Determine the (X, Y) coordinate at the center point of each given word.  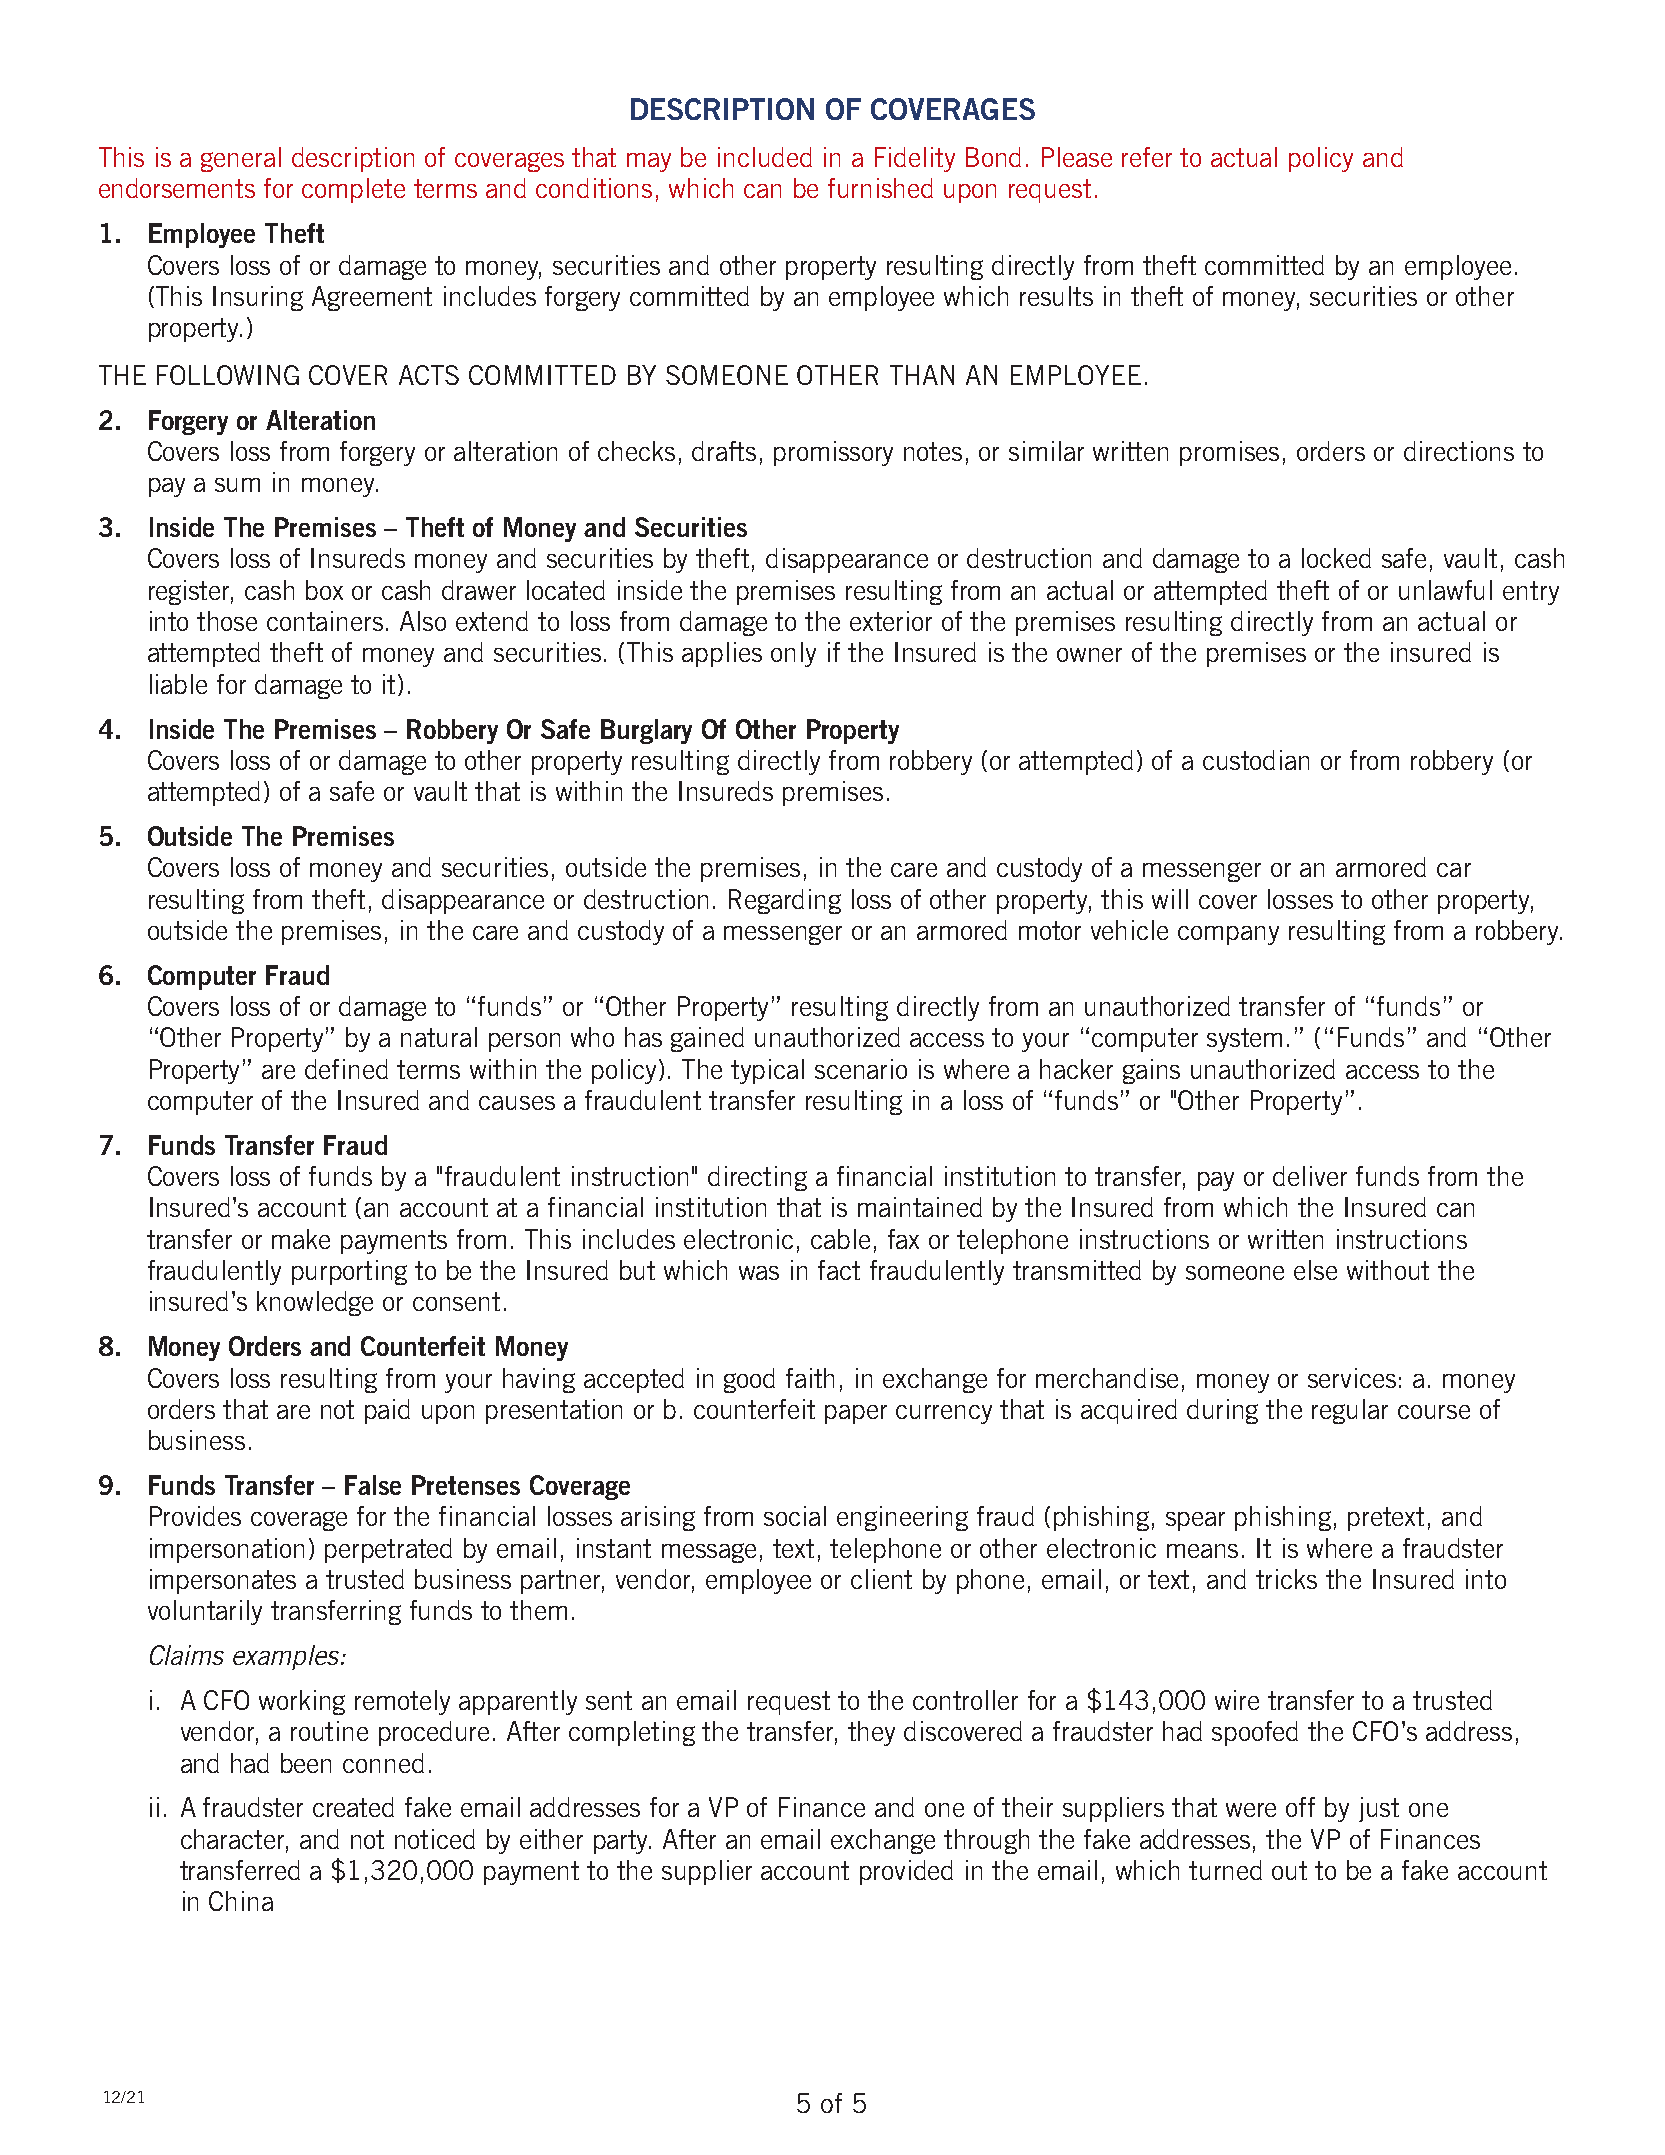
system (1244, 1040)
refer (1147, 157)
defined (346, 1069)
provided (906, 1872)
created (353, 1807)
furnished (880, 188)
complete (353, 190)
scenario (861, 1069)
